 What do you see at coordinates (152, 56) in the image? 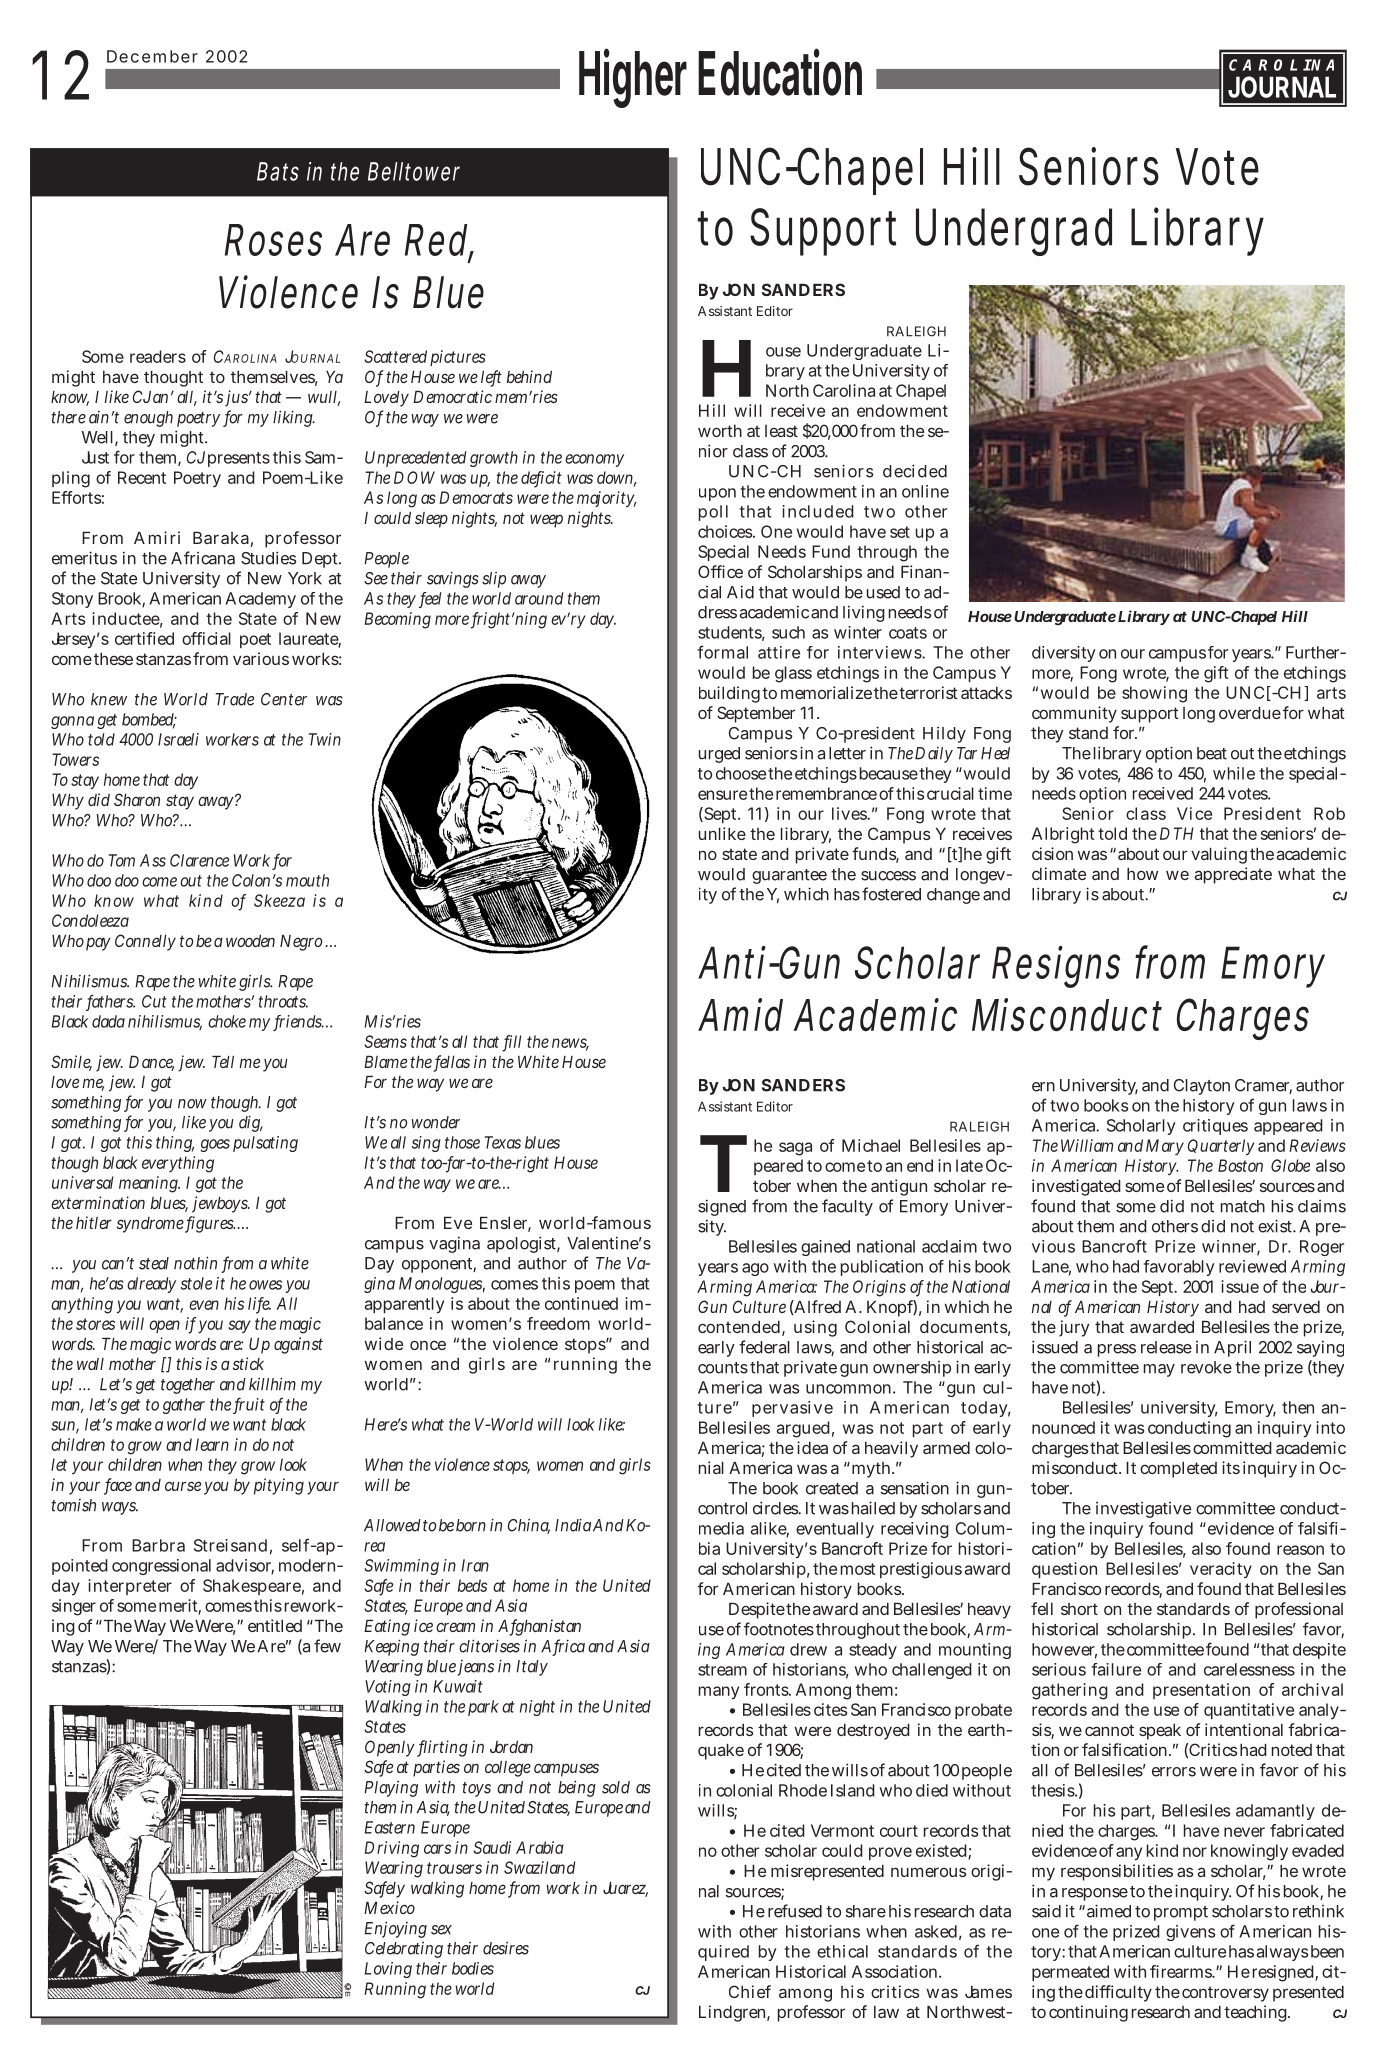
I see `December` at bounding box center [152, 56].
